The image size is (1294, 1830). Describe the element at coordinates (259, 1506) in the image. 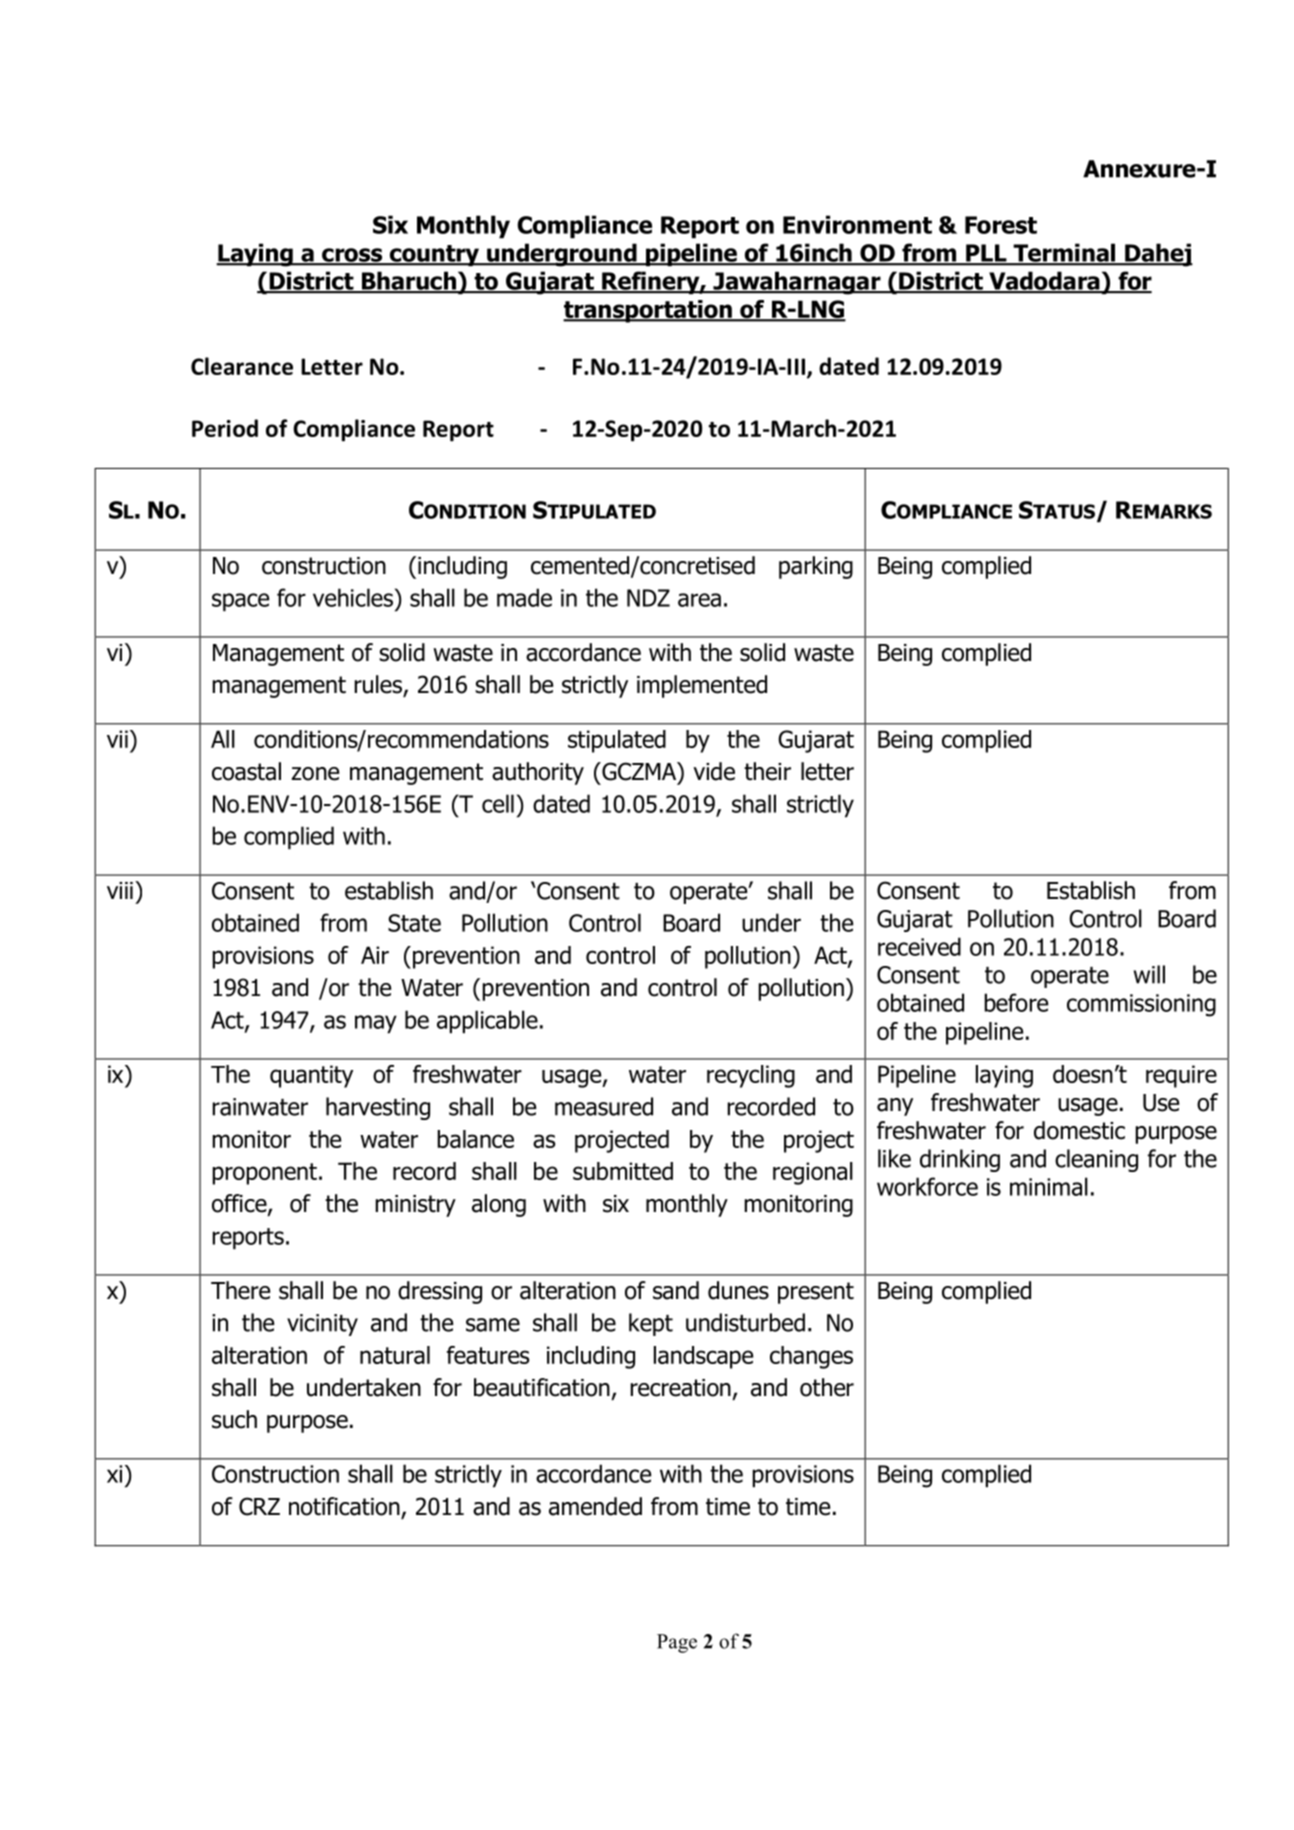

I see `CRZ` at that location.
